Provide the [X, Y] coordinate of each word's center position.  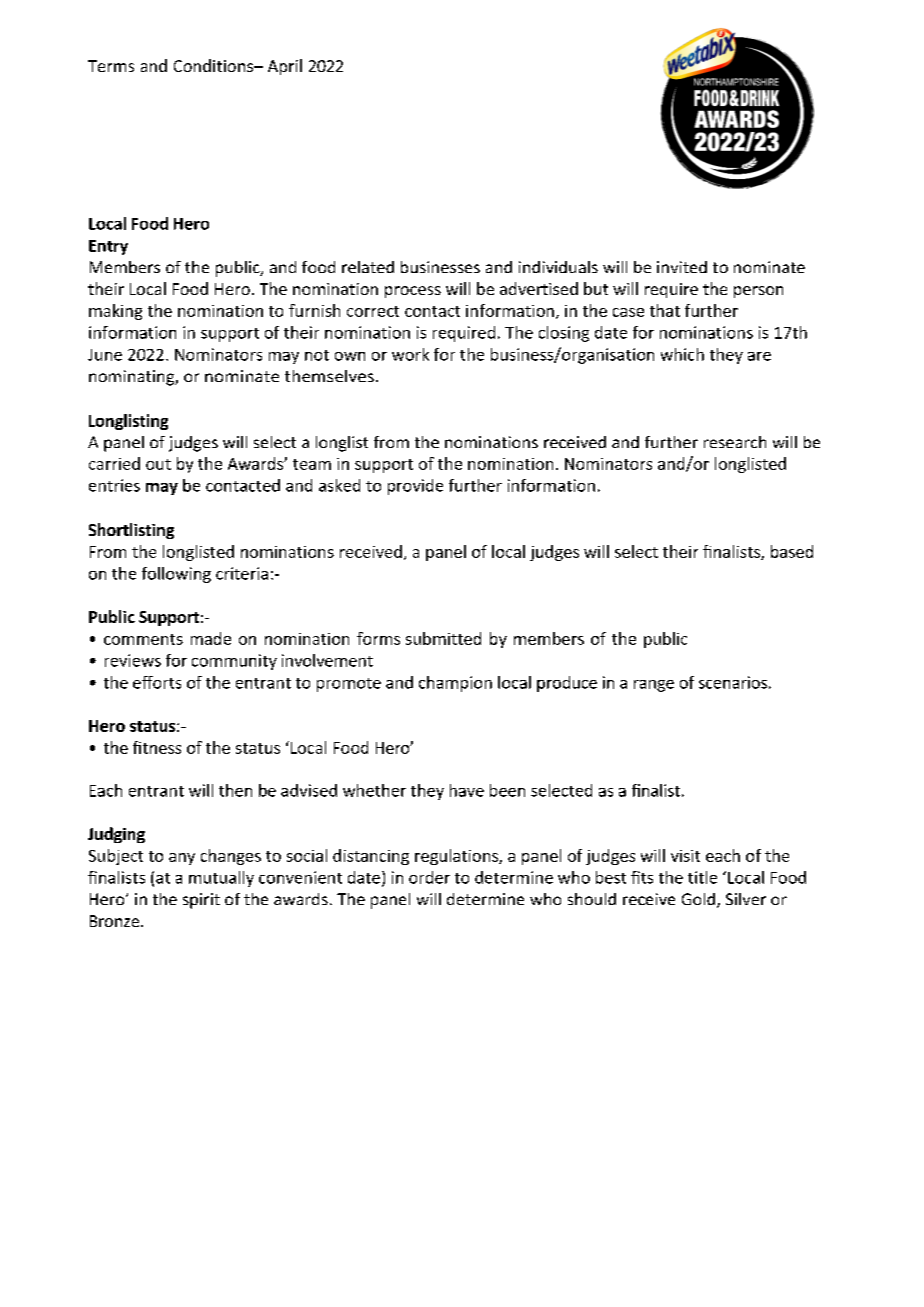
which [682, 354]
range [654, 686]
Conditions [215, 65]
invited [682, 267]
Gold [698, 899]
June [105, 355]
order [429, 877]
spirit [201, 901]
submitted [443, 638]
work [410, 354]
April [285, 67]
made [211, 638]
